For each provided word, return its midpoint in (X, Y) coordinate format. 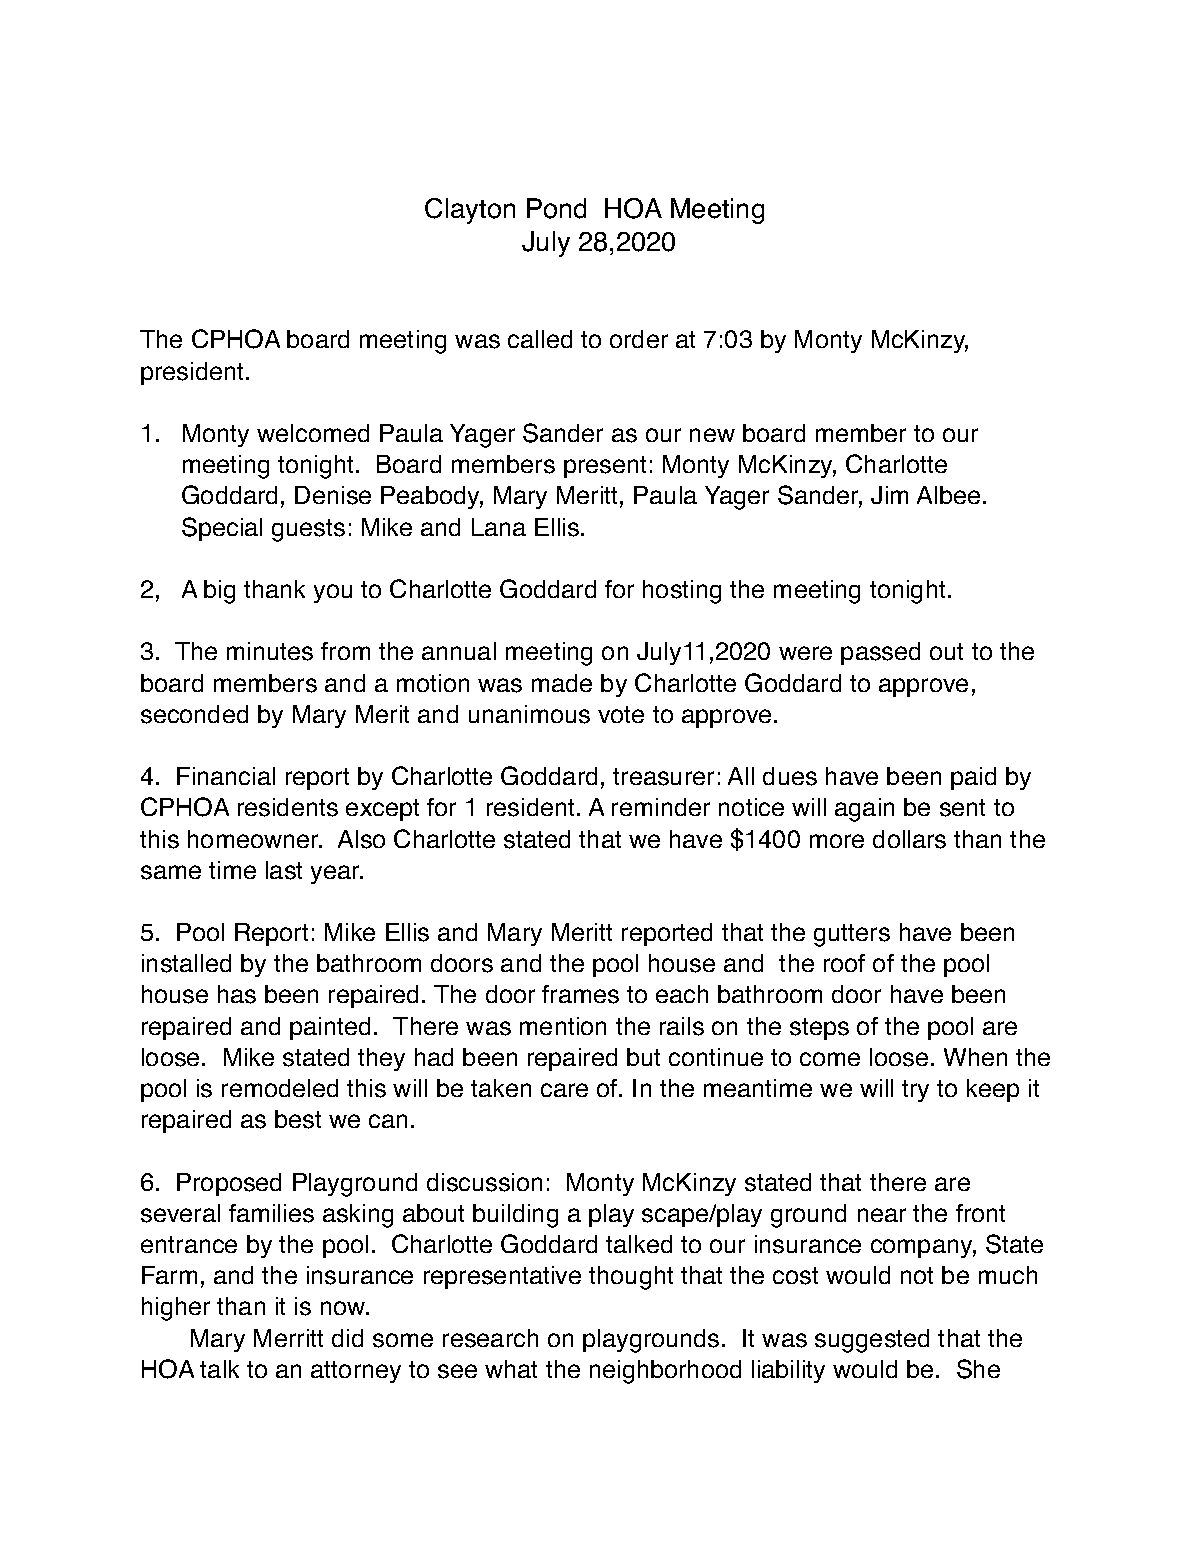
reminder (661, 807)
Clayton (470, 211)
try (915, 1091)
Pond (556, 208)
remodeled (280, 1088)
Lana (499, 527)
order (639, 339)
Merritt (288, 1338)
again (864, 810)
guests (308, 530)
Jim (889, 495)
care (564, 1090)
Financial (226, 776)
